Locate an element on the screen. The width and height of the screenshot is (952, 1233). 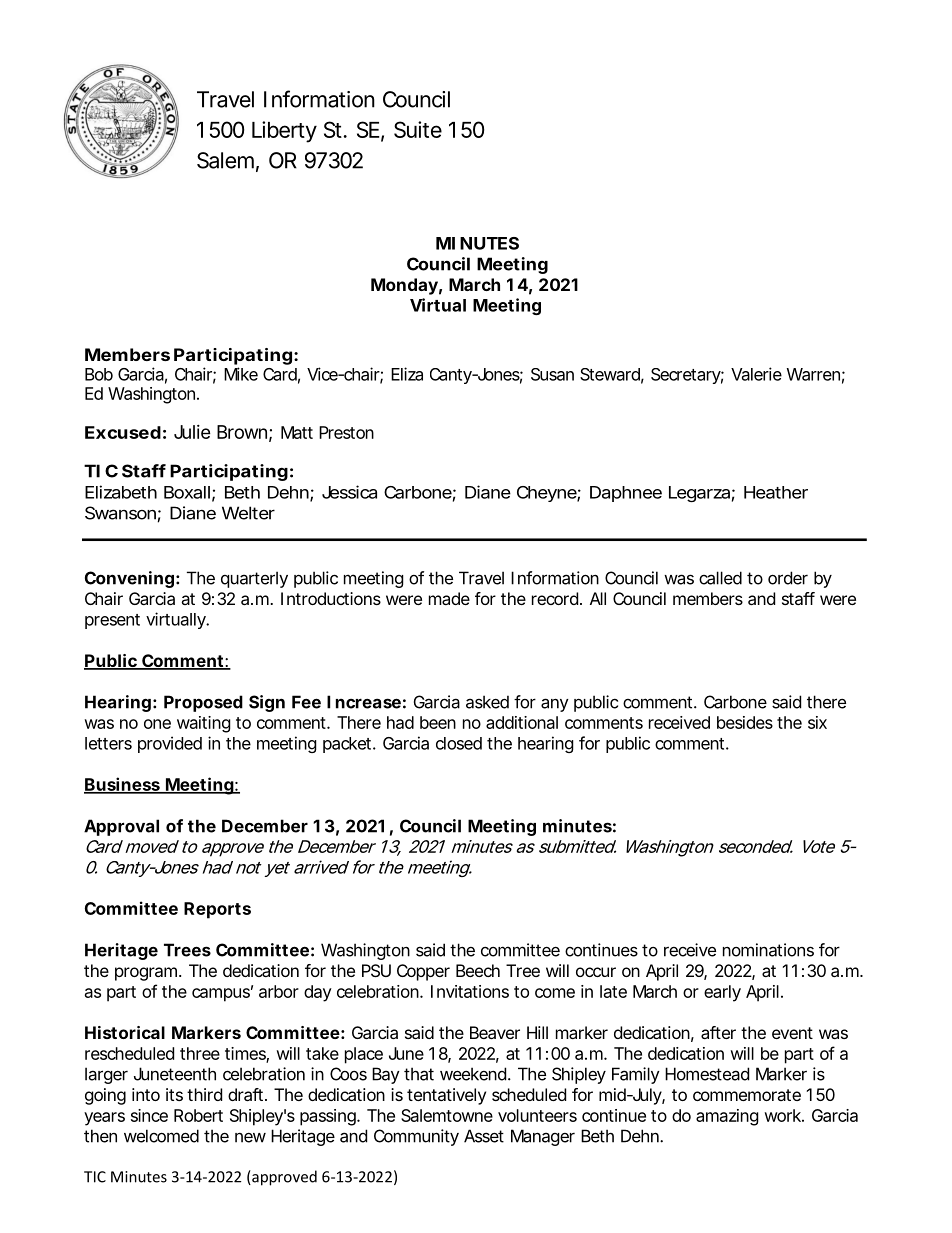
nominations is located at coordinates (768, 950).
